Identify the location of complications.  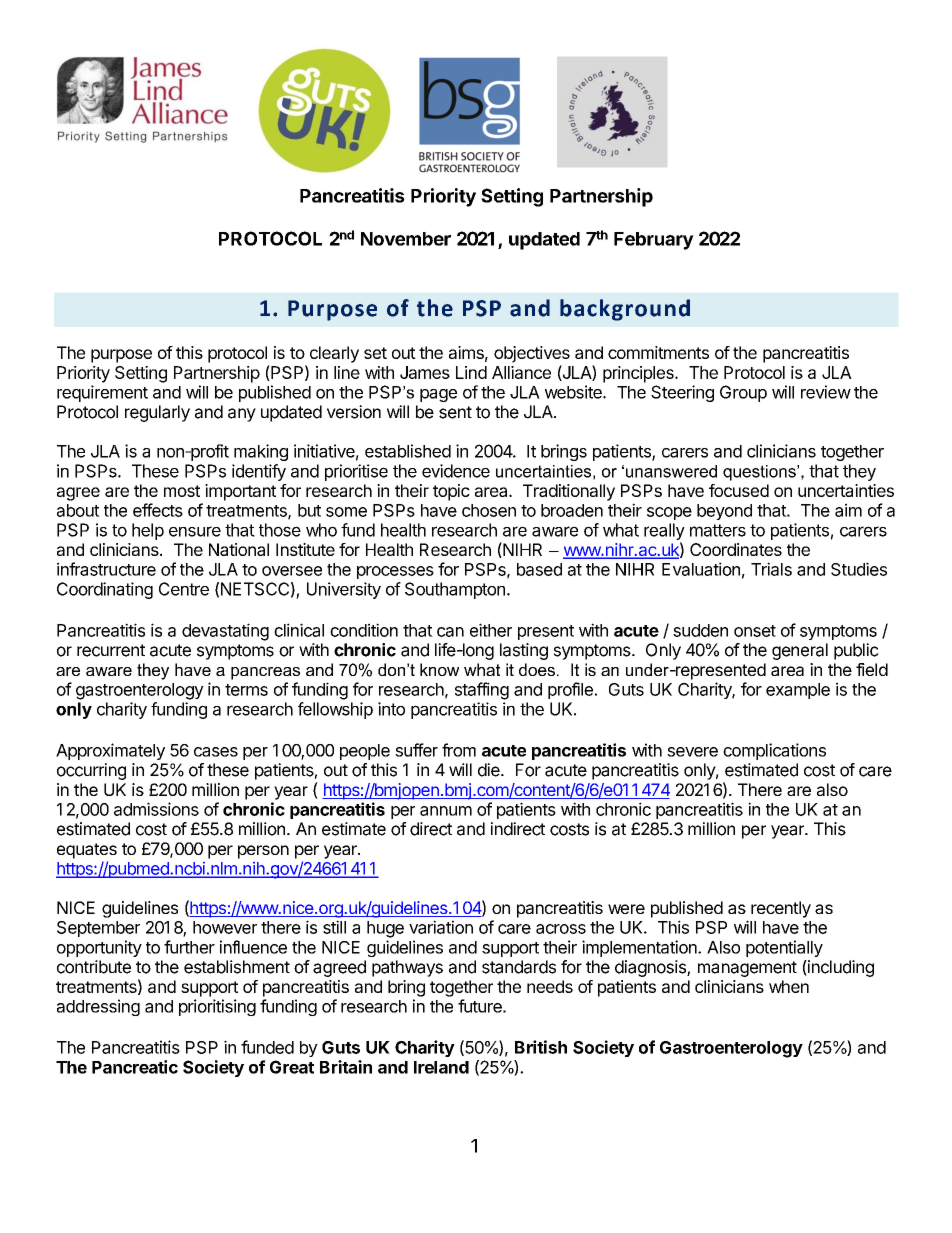
(774, 751).
